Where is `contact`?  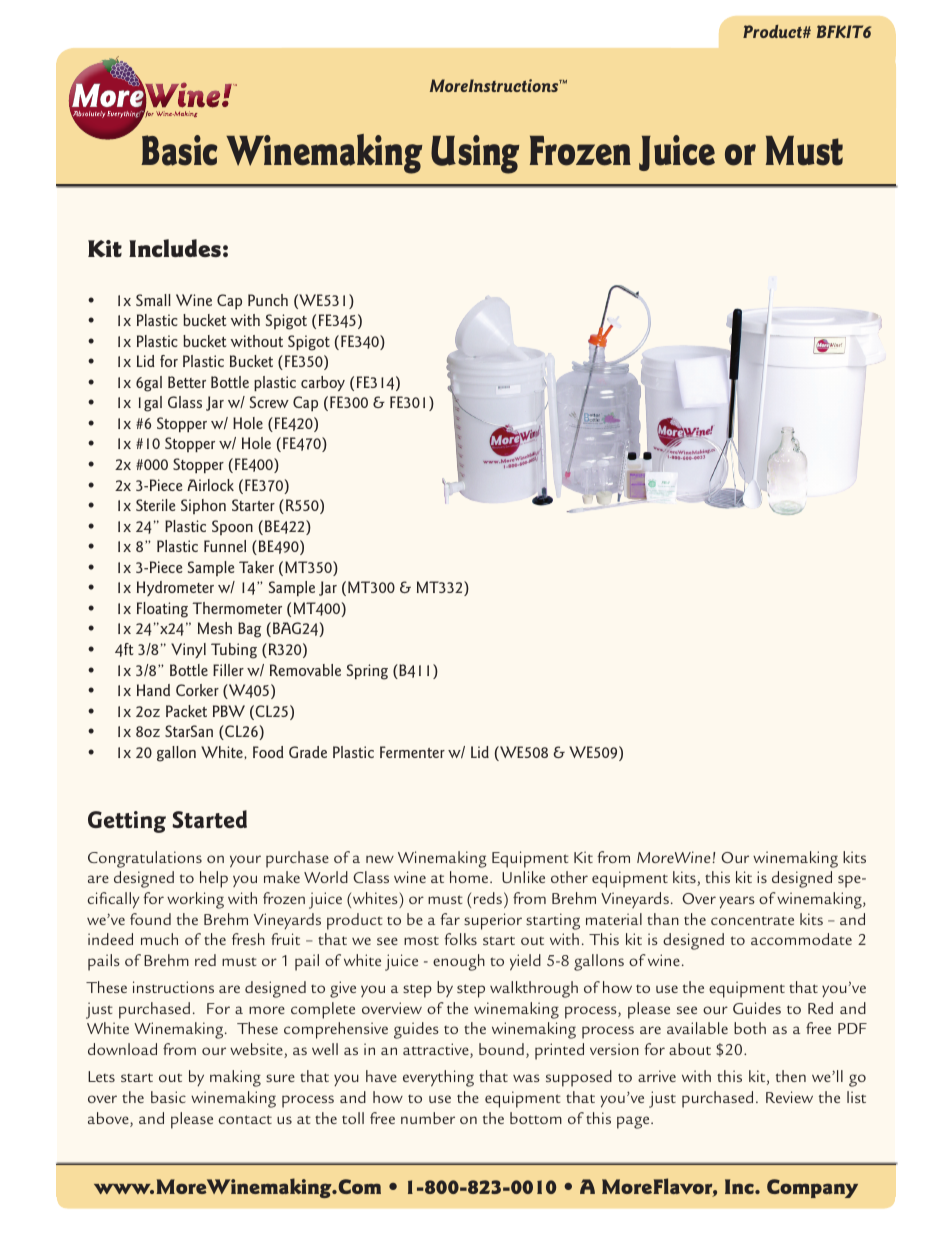
contact is located at coordinates (245, 1119).
